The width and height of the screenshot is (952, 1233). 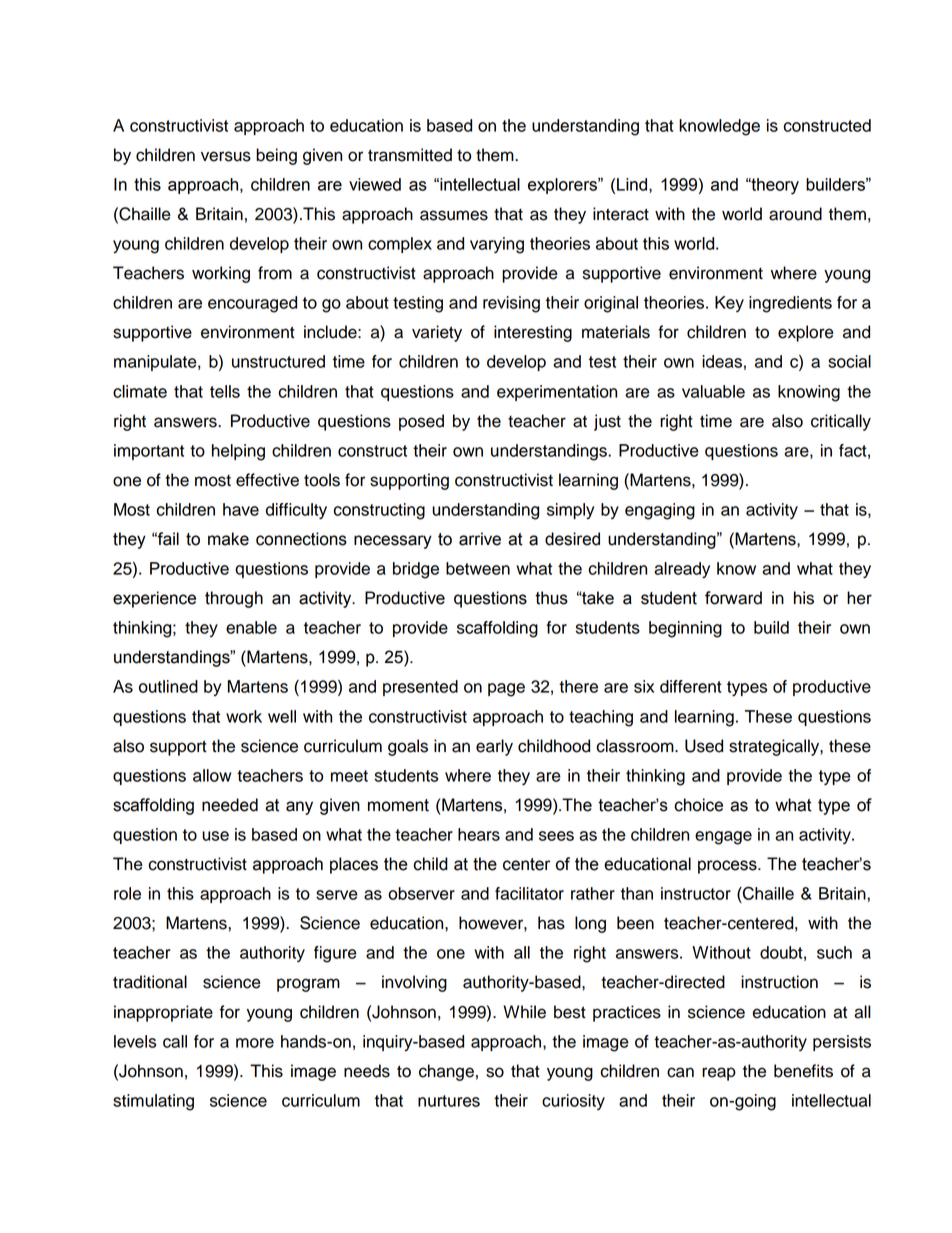 I want to click on process, so click(x=728, y=867).
